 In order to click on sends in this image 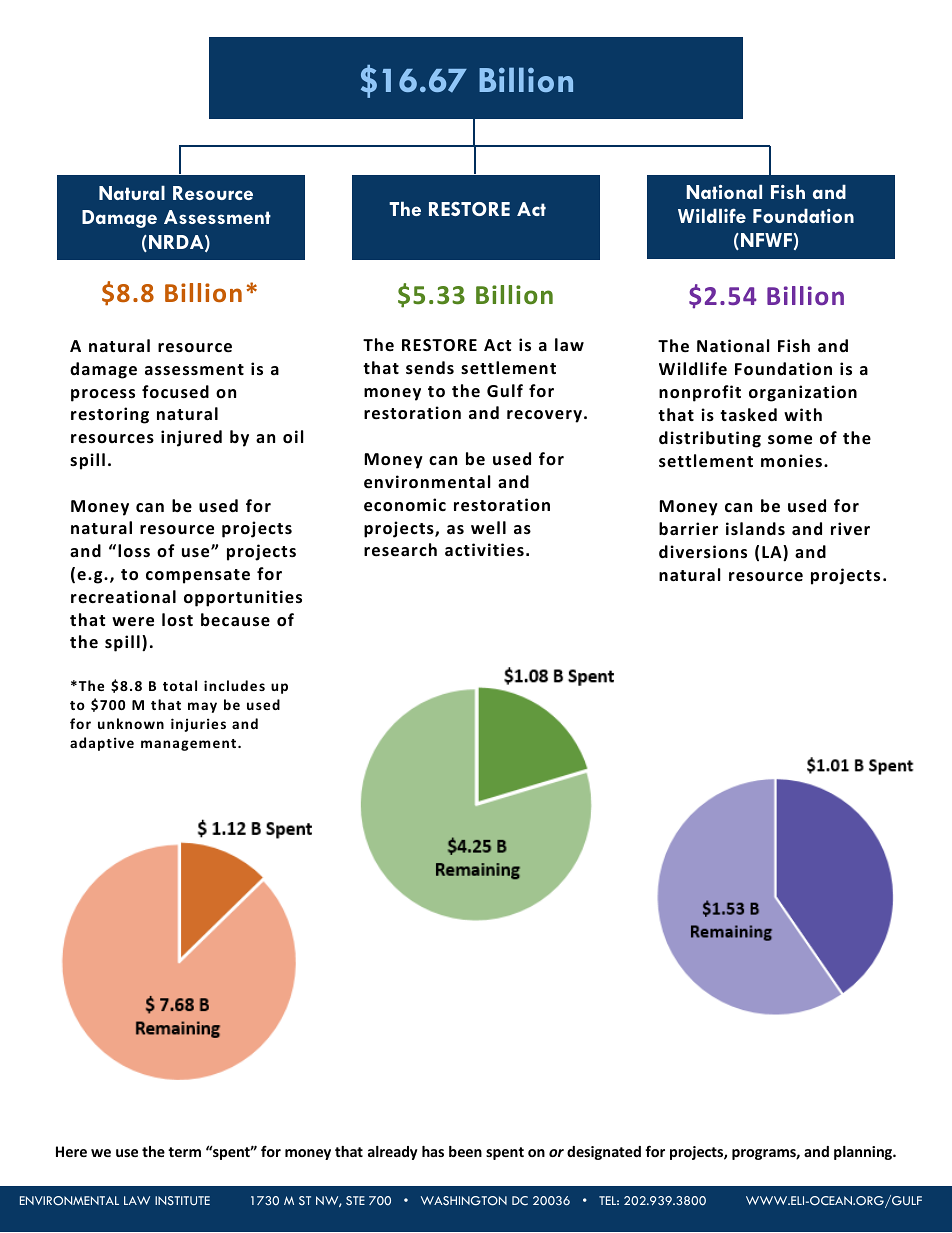, I will do `click(430, 368)`.
